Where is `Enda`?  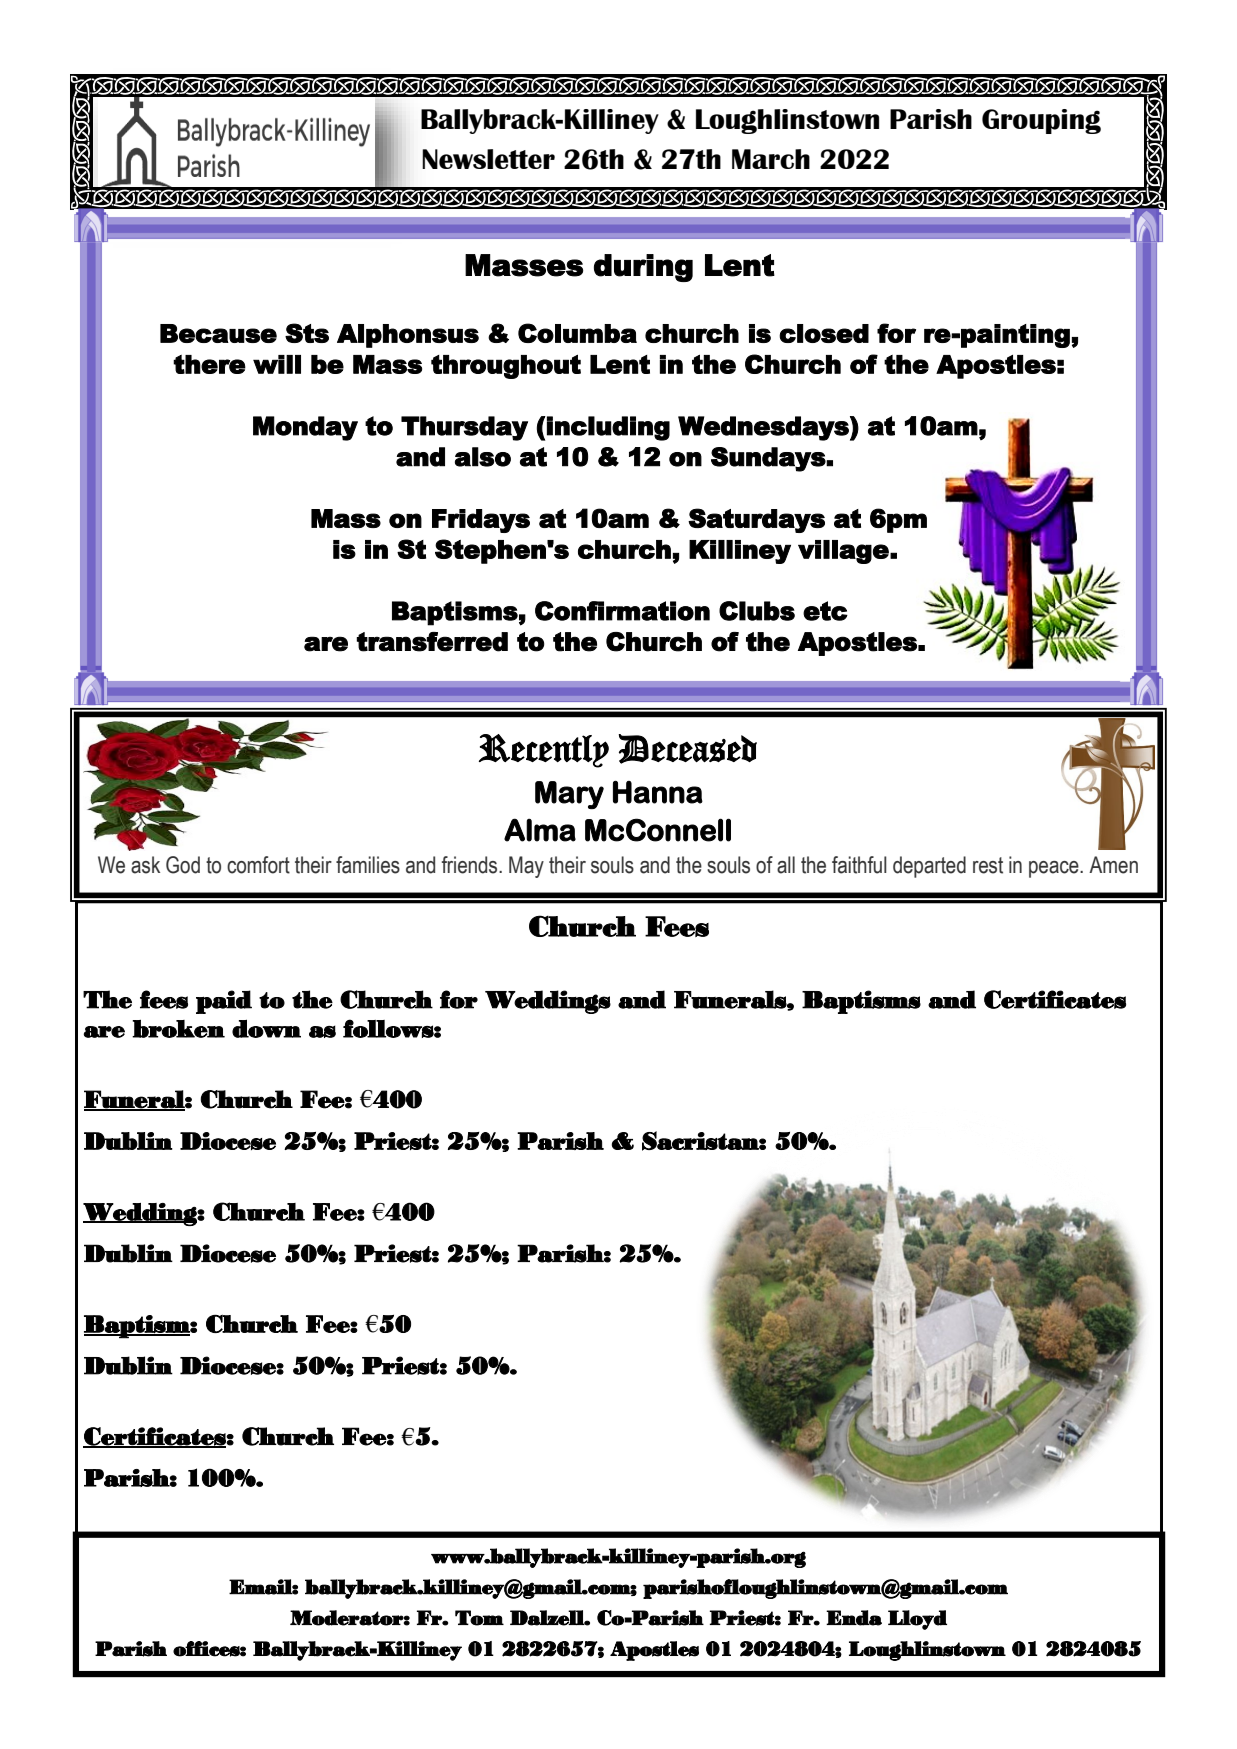
Enda is located at coordinates (854, 1618).
